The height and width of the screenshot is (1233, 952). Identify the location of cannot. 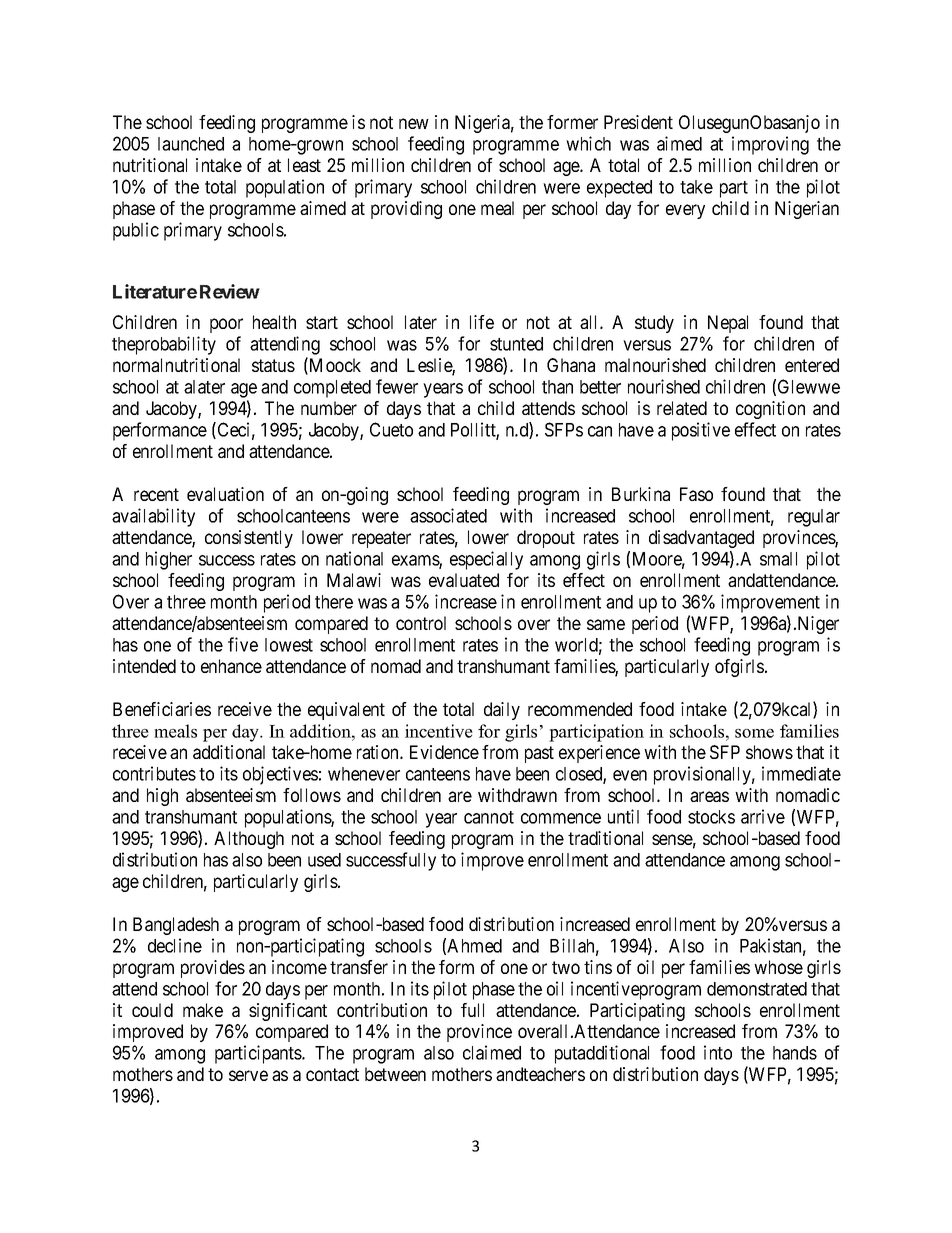
(489, 817).
